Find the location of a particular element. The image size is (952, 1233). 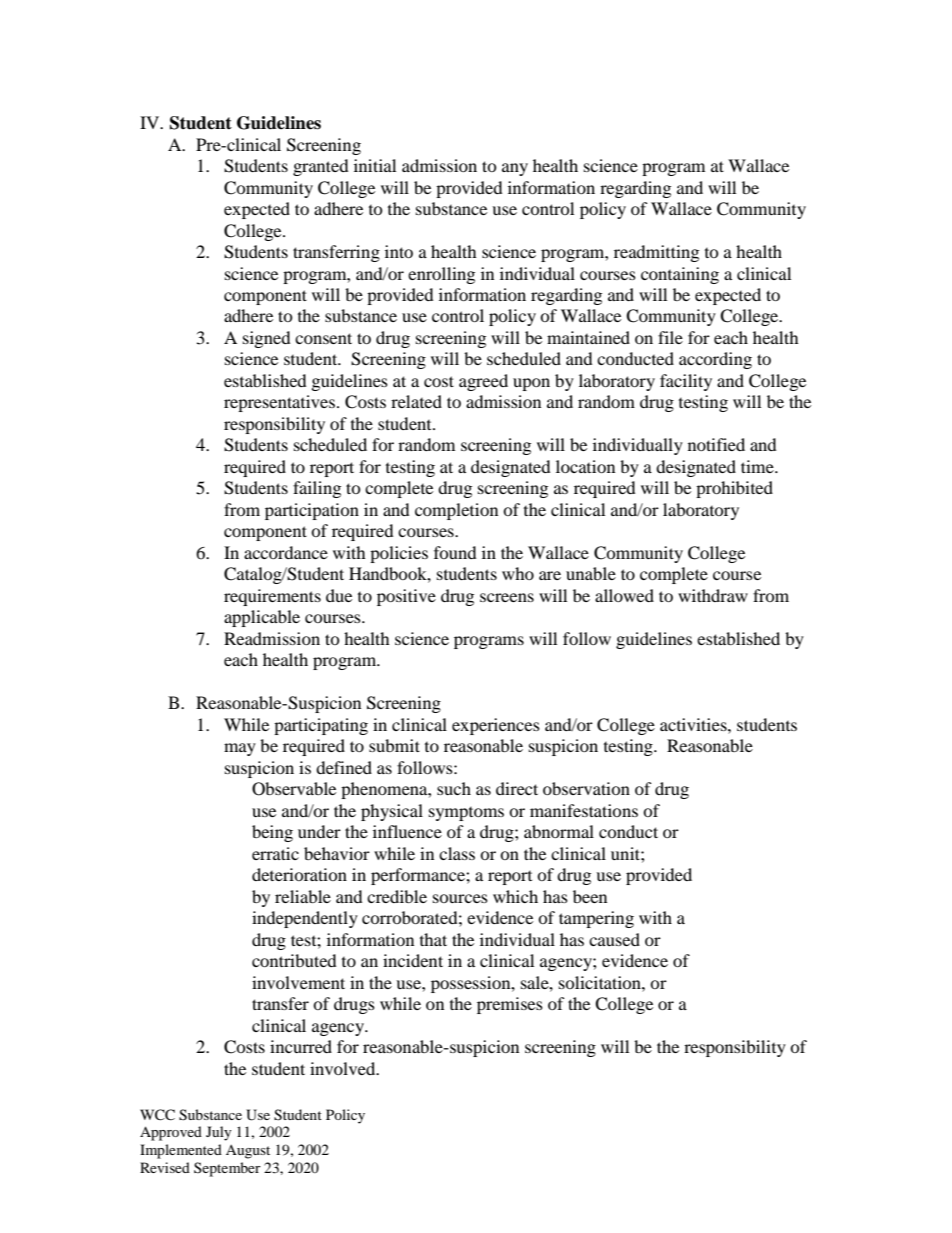

accordance is located at coordinates (286, 552).
